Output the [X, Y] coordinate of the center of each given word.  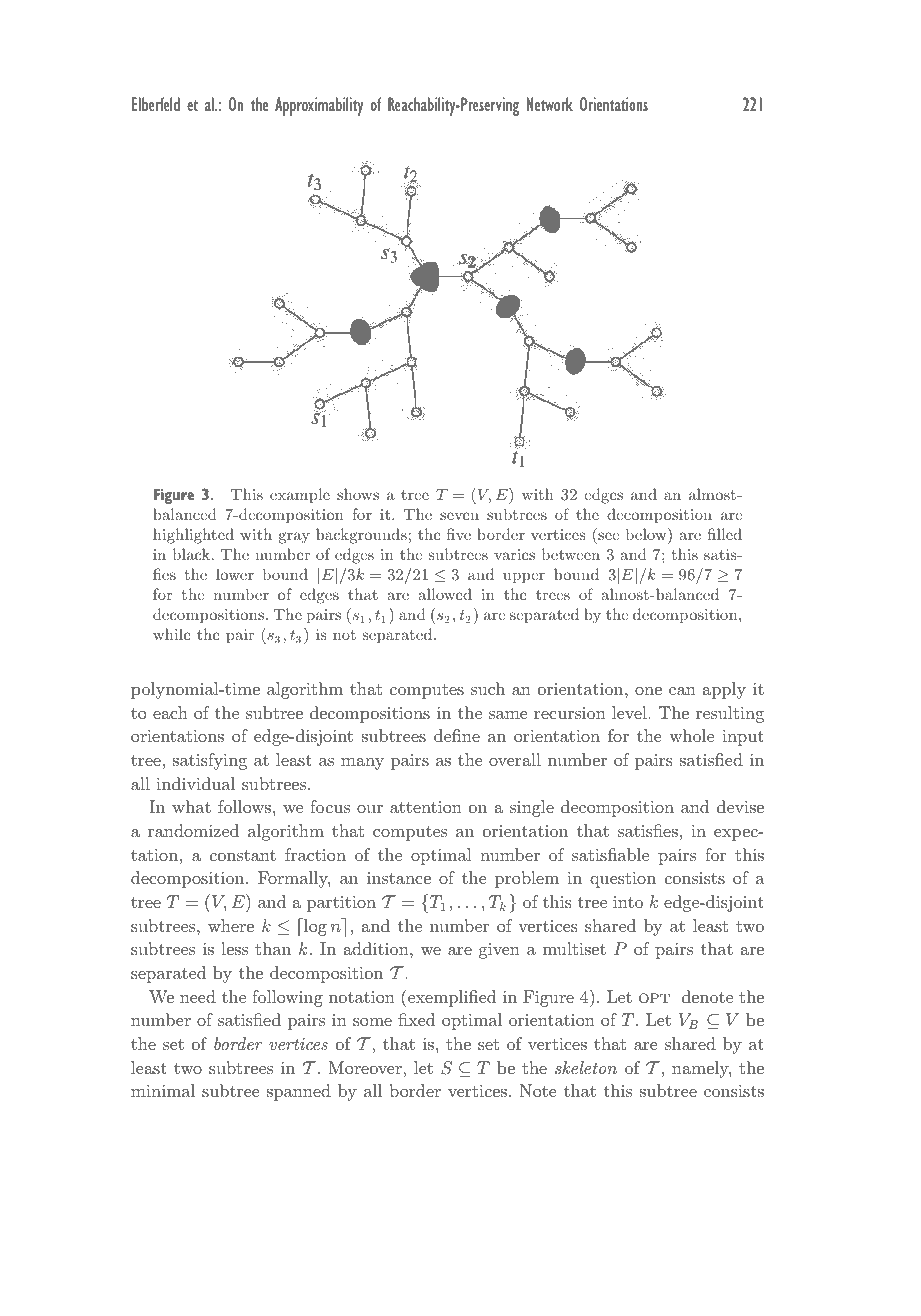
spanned [299, 1092]
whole [691, 735]
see [608, 536]
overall [515, 759]
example [300, 495]
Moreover [366, 1067]
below [647, 534]
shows [358, 494]
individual [195, 783]
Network [550, 104]
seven [459, 516]
